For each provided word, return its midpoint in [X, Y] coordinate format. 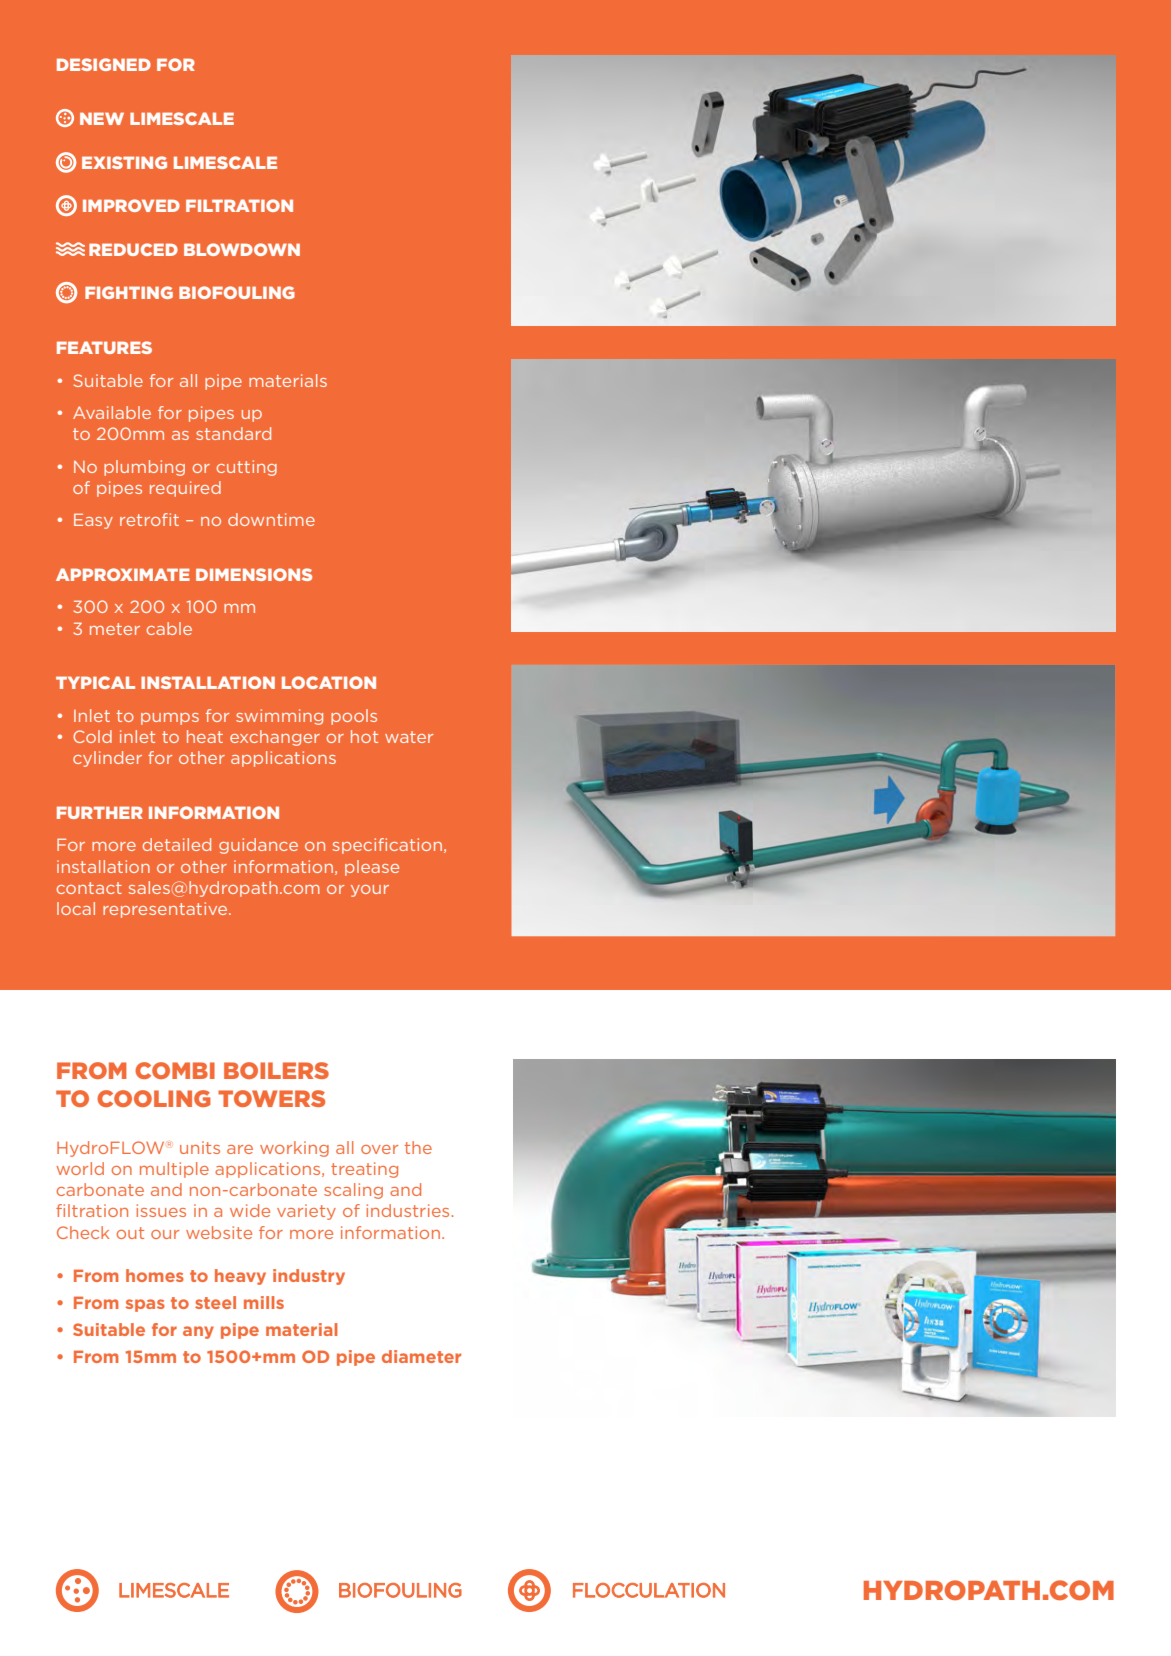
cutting [247, 468]
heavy [240, 1277]
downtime [271, 519]
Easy [93, 521]
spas [145, 1305]
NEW [102, 118]
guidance [258, 846]
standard [233, 433]
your [370, 891]
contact [89, 888]
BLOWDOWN [242, 249]
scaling [353, 1191]
